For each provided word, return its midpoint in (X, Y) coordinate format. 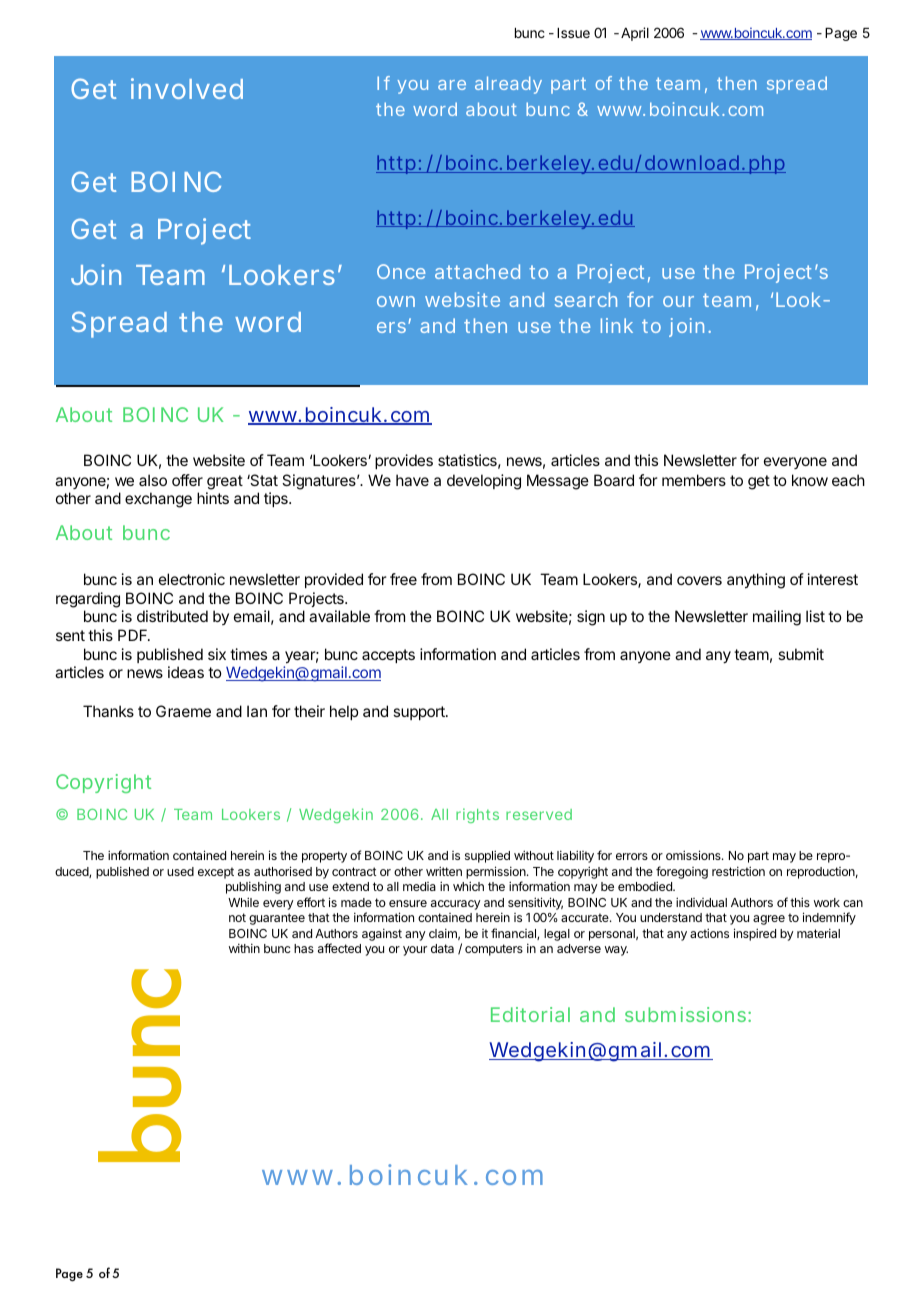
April (635, 34)
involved (187, 88)
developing (484, 482)
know (810, 480)
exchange (158, 500)
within (244, 948)
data (442, 948)
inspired (755, 934)
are (452, 85)
